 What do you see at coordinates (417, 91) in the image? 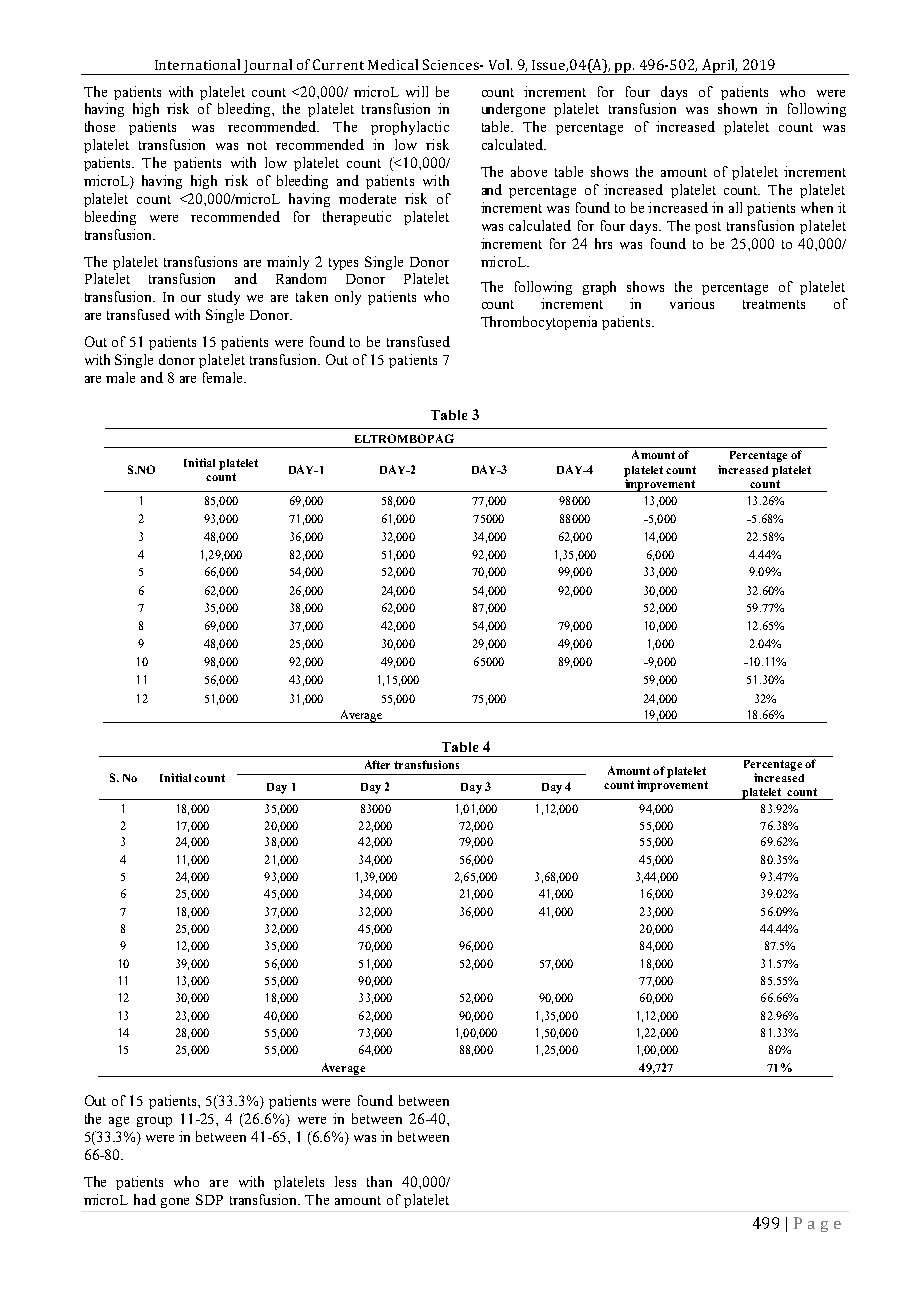
I see `will` at bounding box center [417, 91].
